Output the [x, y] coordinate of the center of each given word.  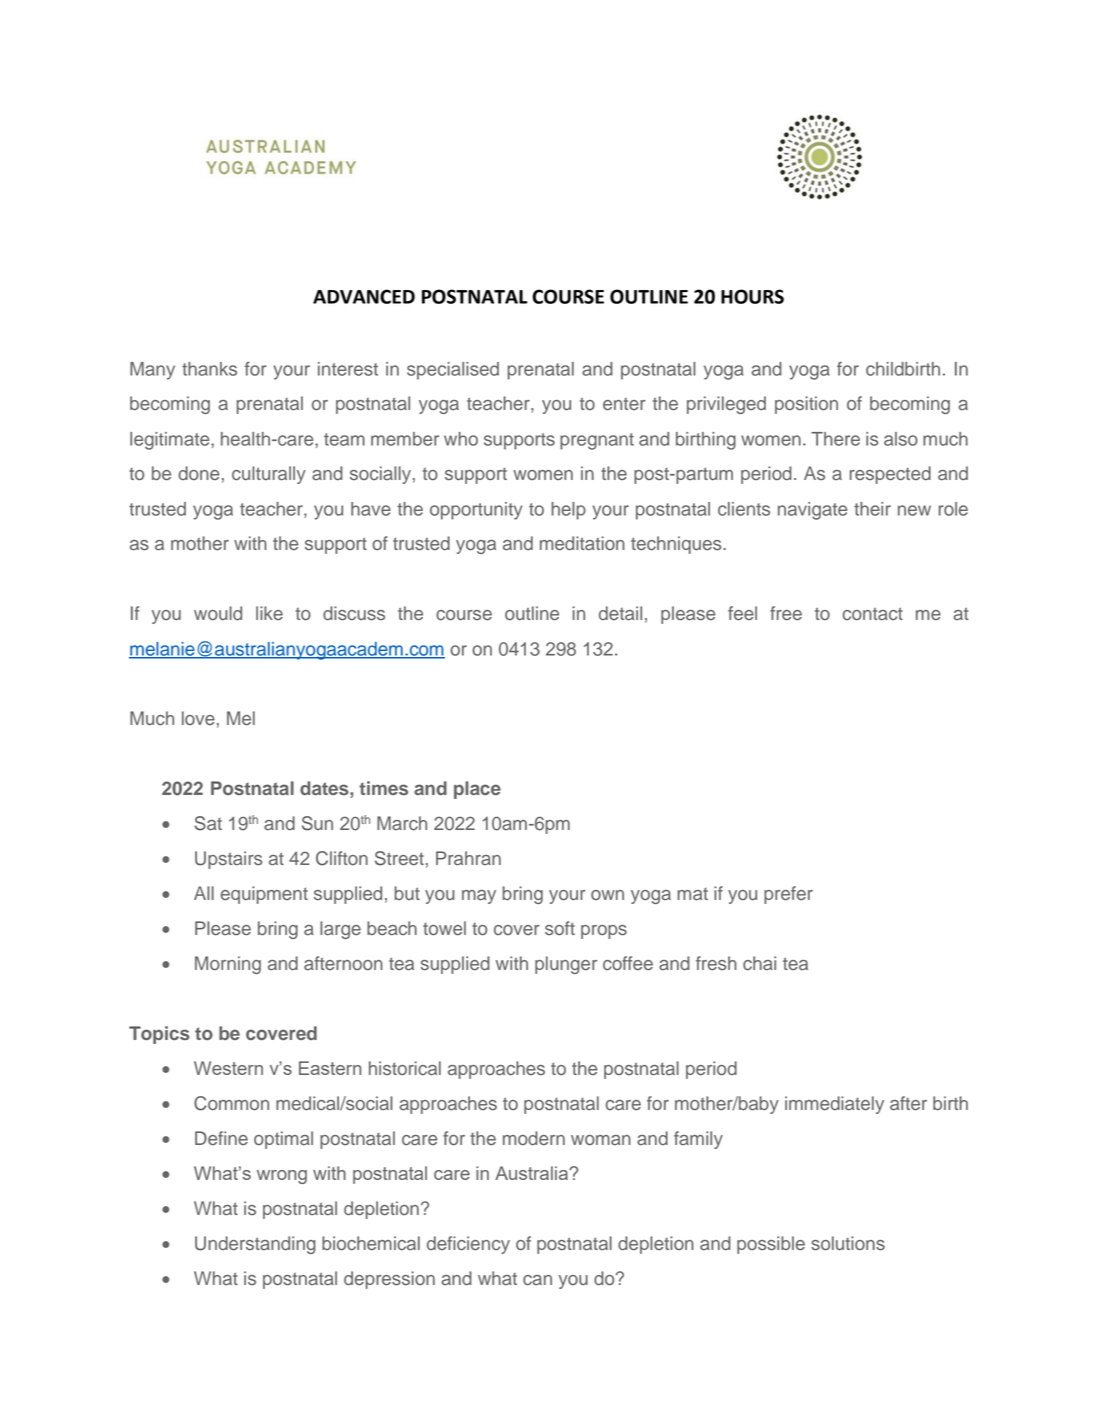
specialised [453, 371]
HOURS [752, 296]
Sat [208, 823]
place [477, 790]
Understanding [255, 1245]
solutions [848, 1243]
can [537, 1280]
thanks [209, 369]
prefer [788, 895]
